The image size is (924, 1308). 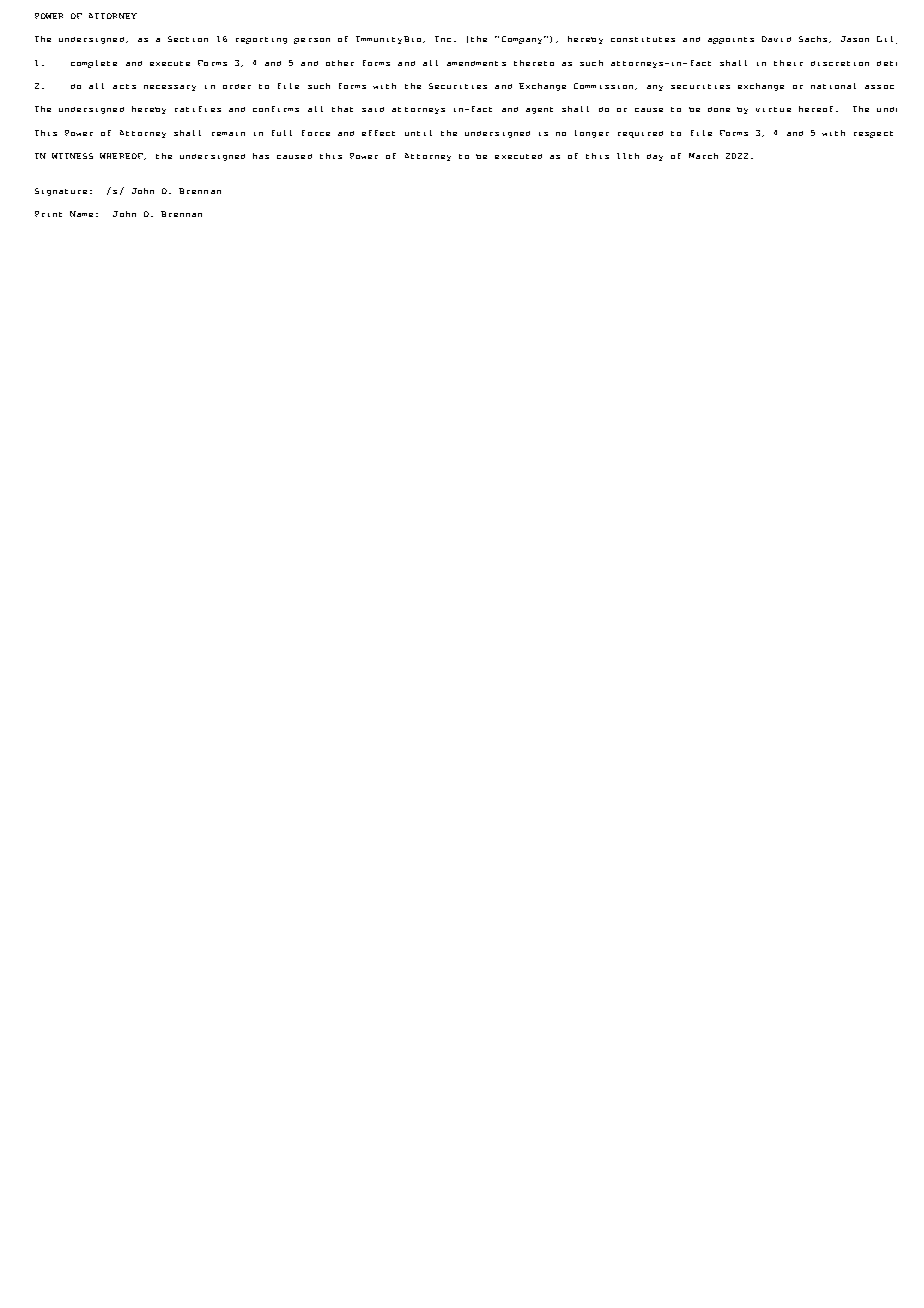 I want to click on Print, so click(x=48, y=214).
